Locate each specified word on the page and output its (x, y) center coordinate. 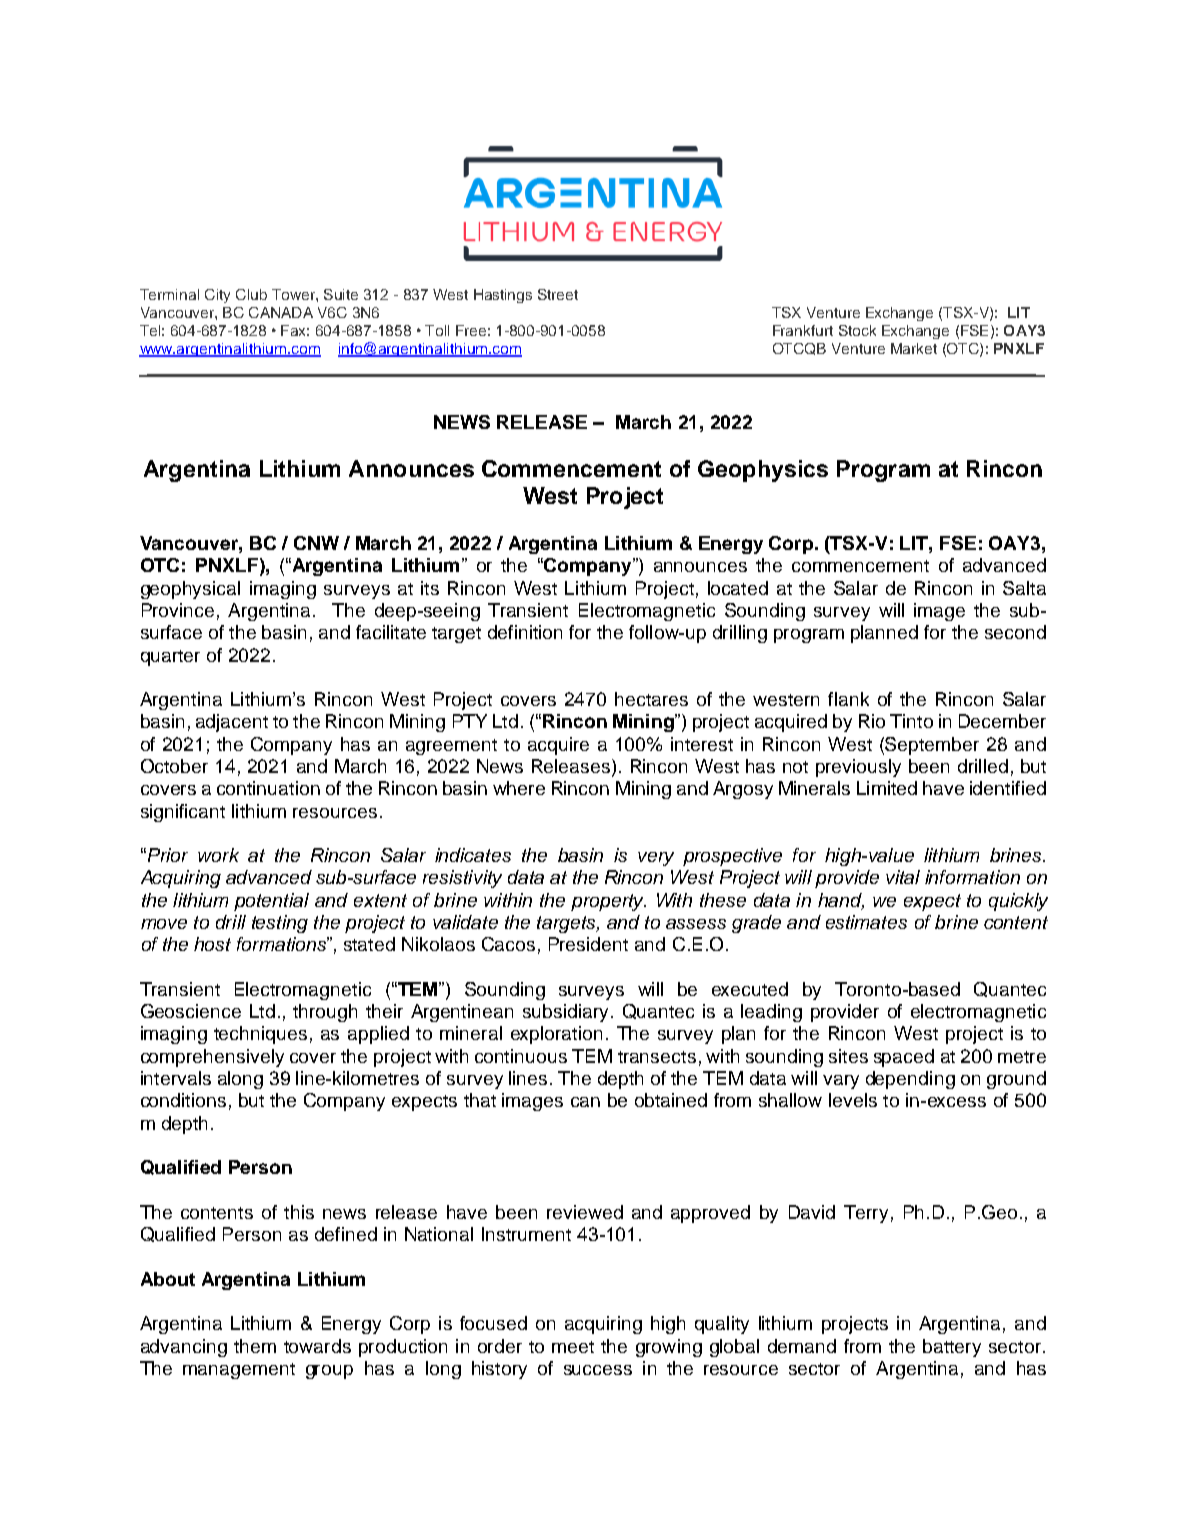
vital (903, 877)
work (218, 855)
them (255, 1346)
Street (558, 294)
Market (914, 348)
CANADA (281, 312)
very (656, 859)
